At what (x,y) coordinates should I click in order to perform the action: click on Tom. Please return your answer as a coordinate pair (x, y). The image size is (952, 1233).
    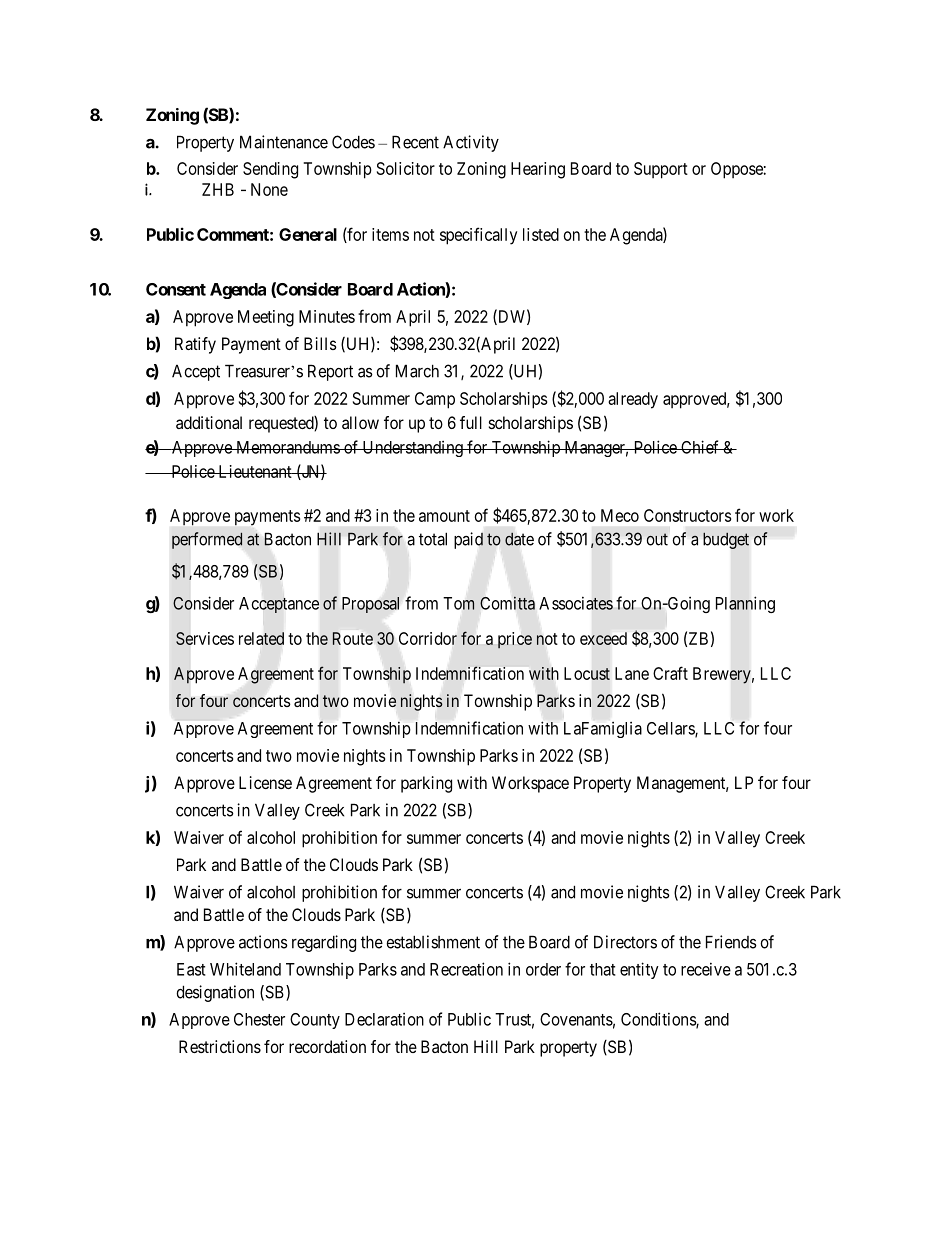
    Looking at the image, I should click on (459, 603).
